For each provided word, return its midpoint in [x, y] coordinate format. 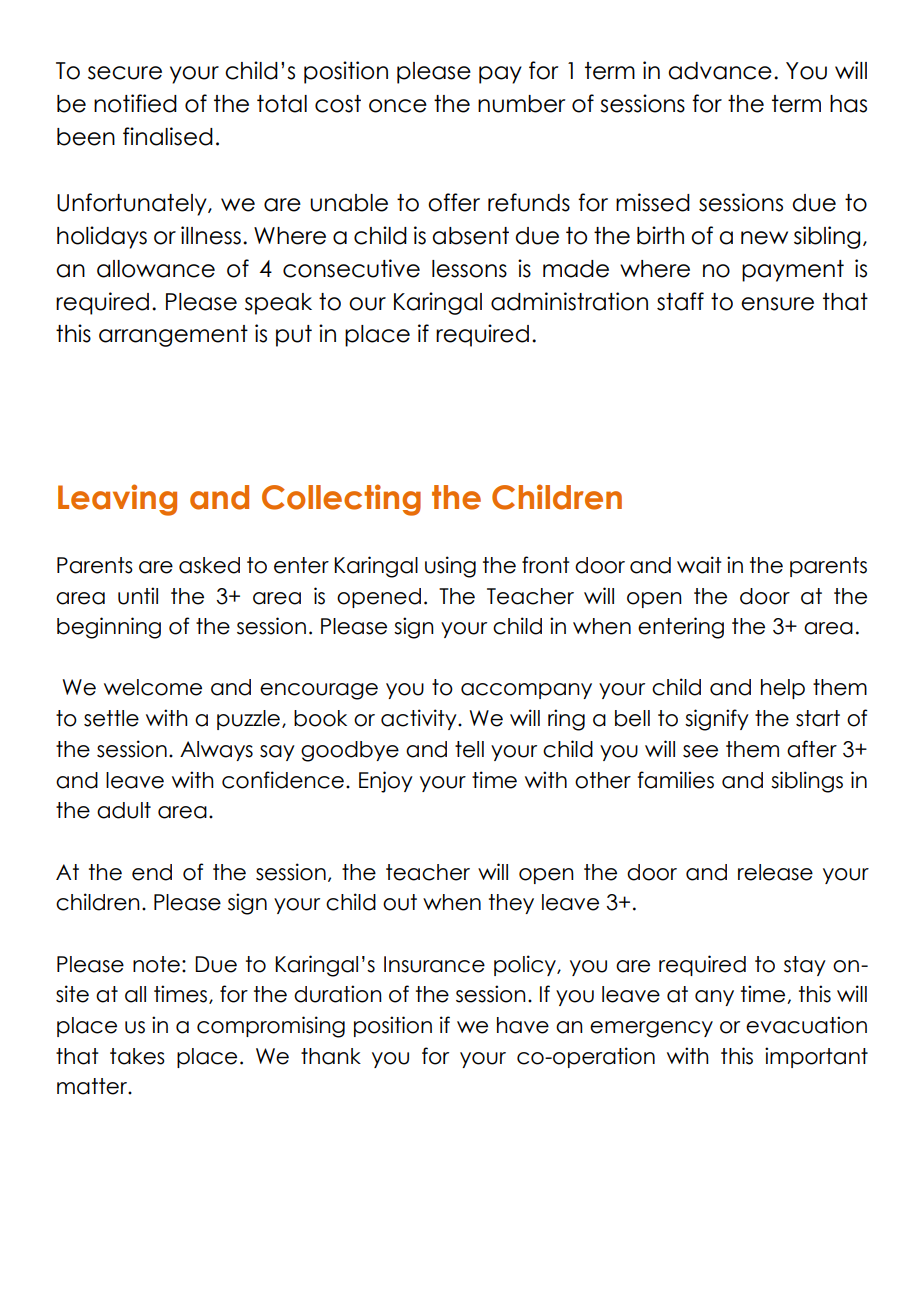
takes [137, 1056]
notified [135, 103]
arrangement [173, 336]
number [521, 104]
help [783, 689]
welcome [153, 687]
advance [720, 71]
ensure [777, 304]
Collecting [341, 500]
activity [420, 719]
